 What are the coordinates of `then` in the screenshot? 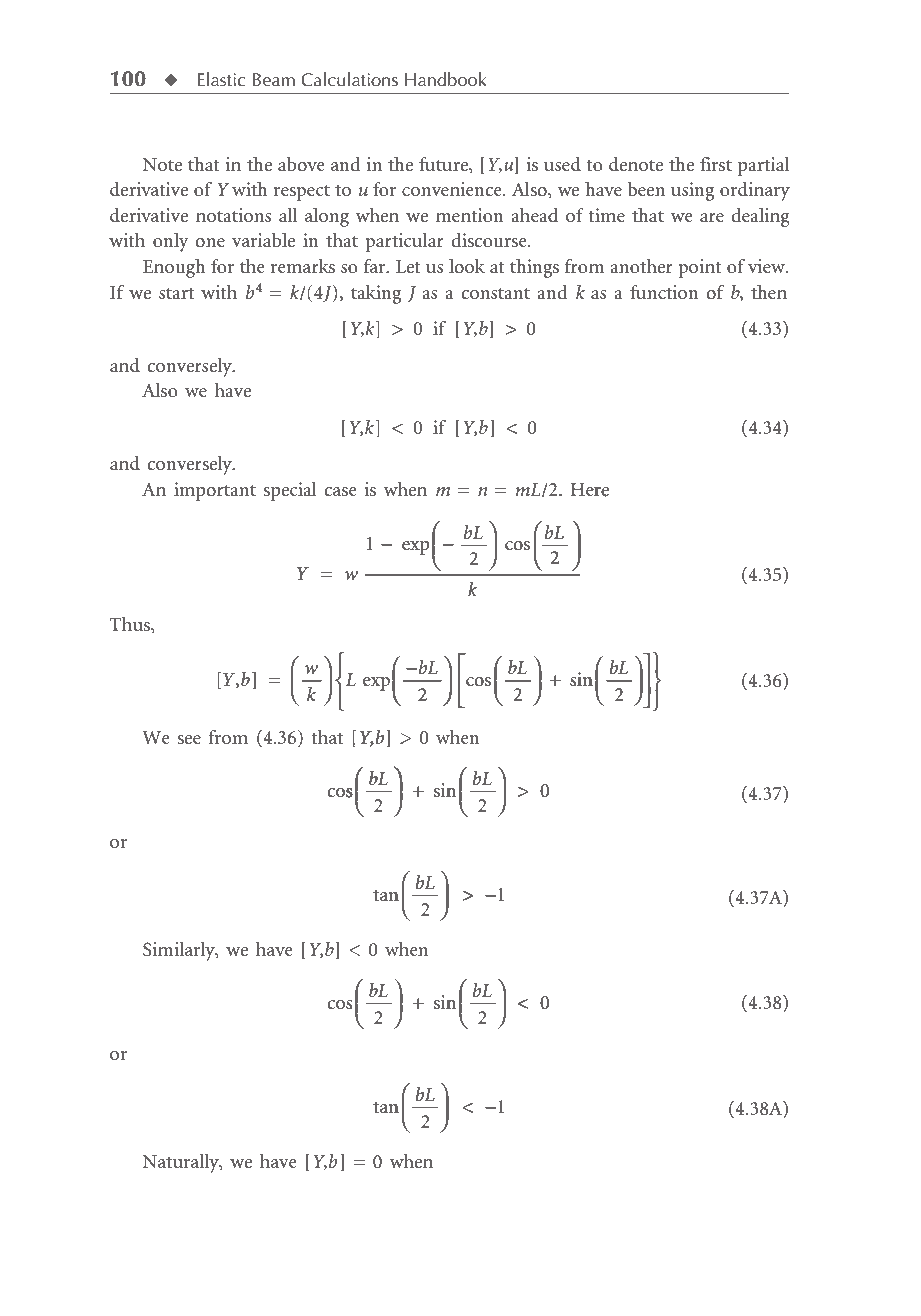 It's located at (769, 292).
